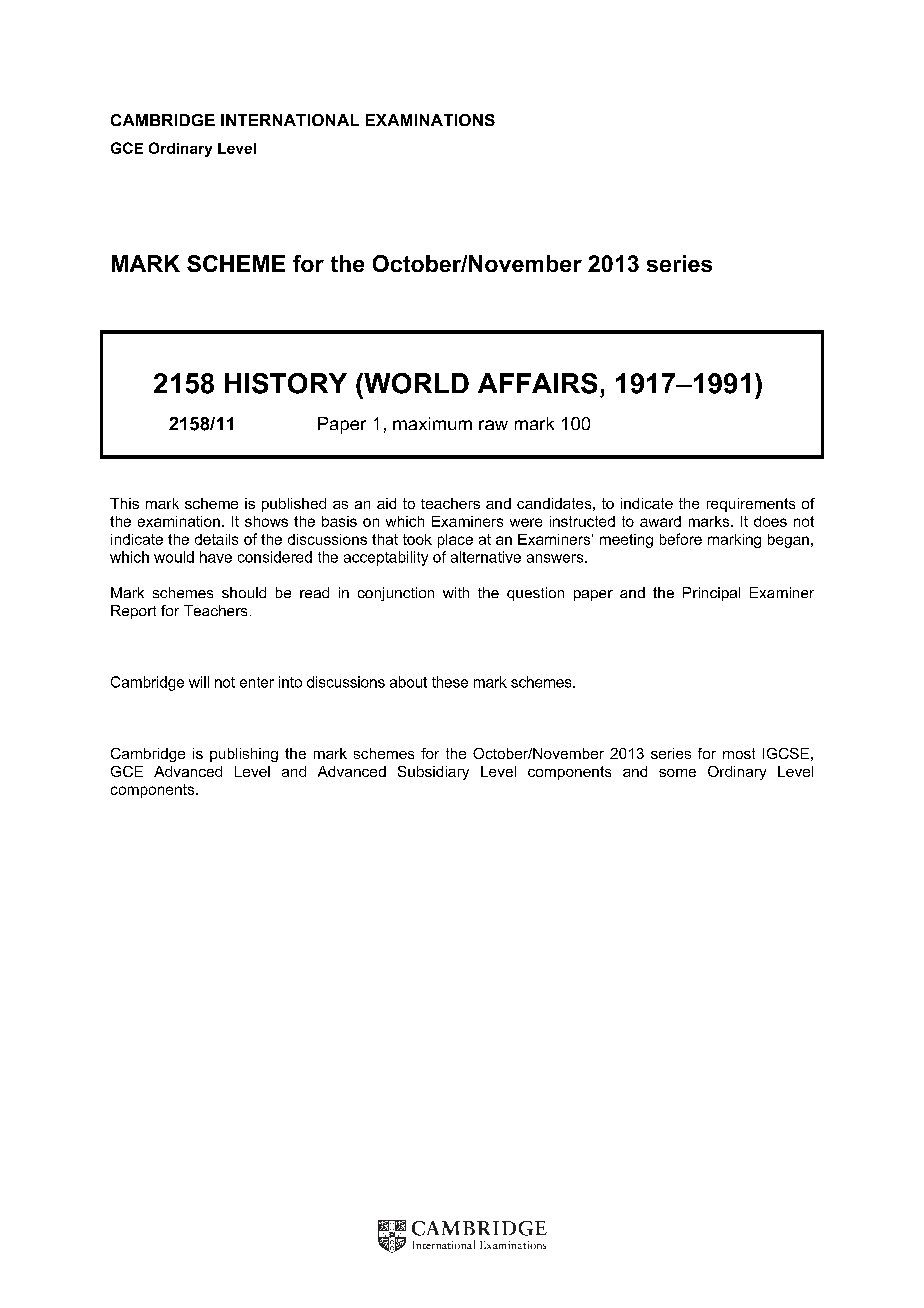  What do you see at coordinates (493, 425) in the screenshot?
I see `raw` at bounding box center [493, 425].
